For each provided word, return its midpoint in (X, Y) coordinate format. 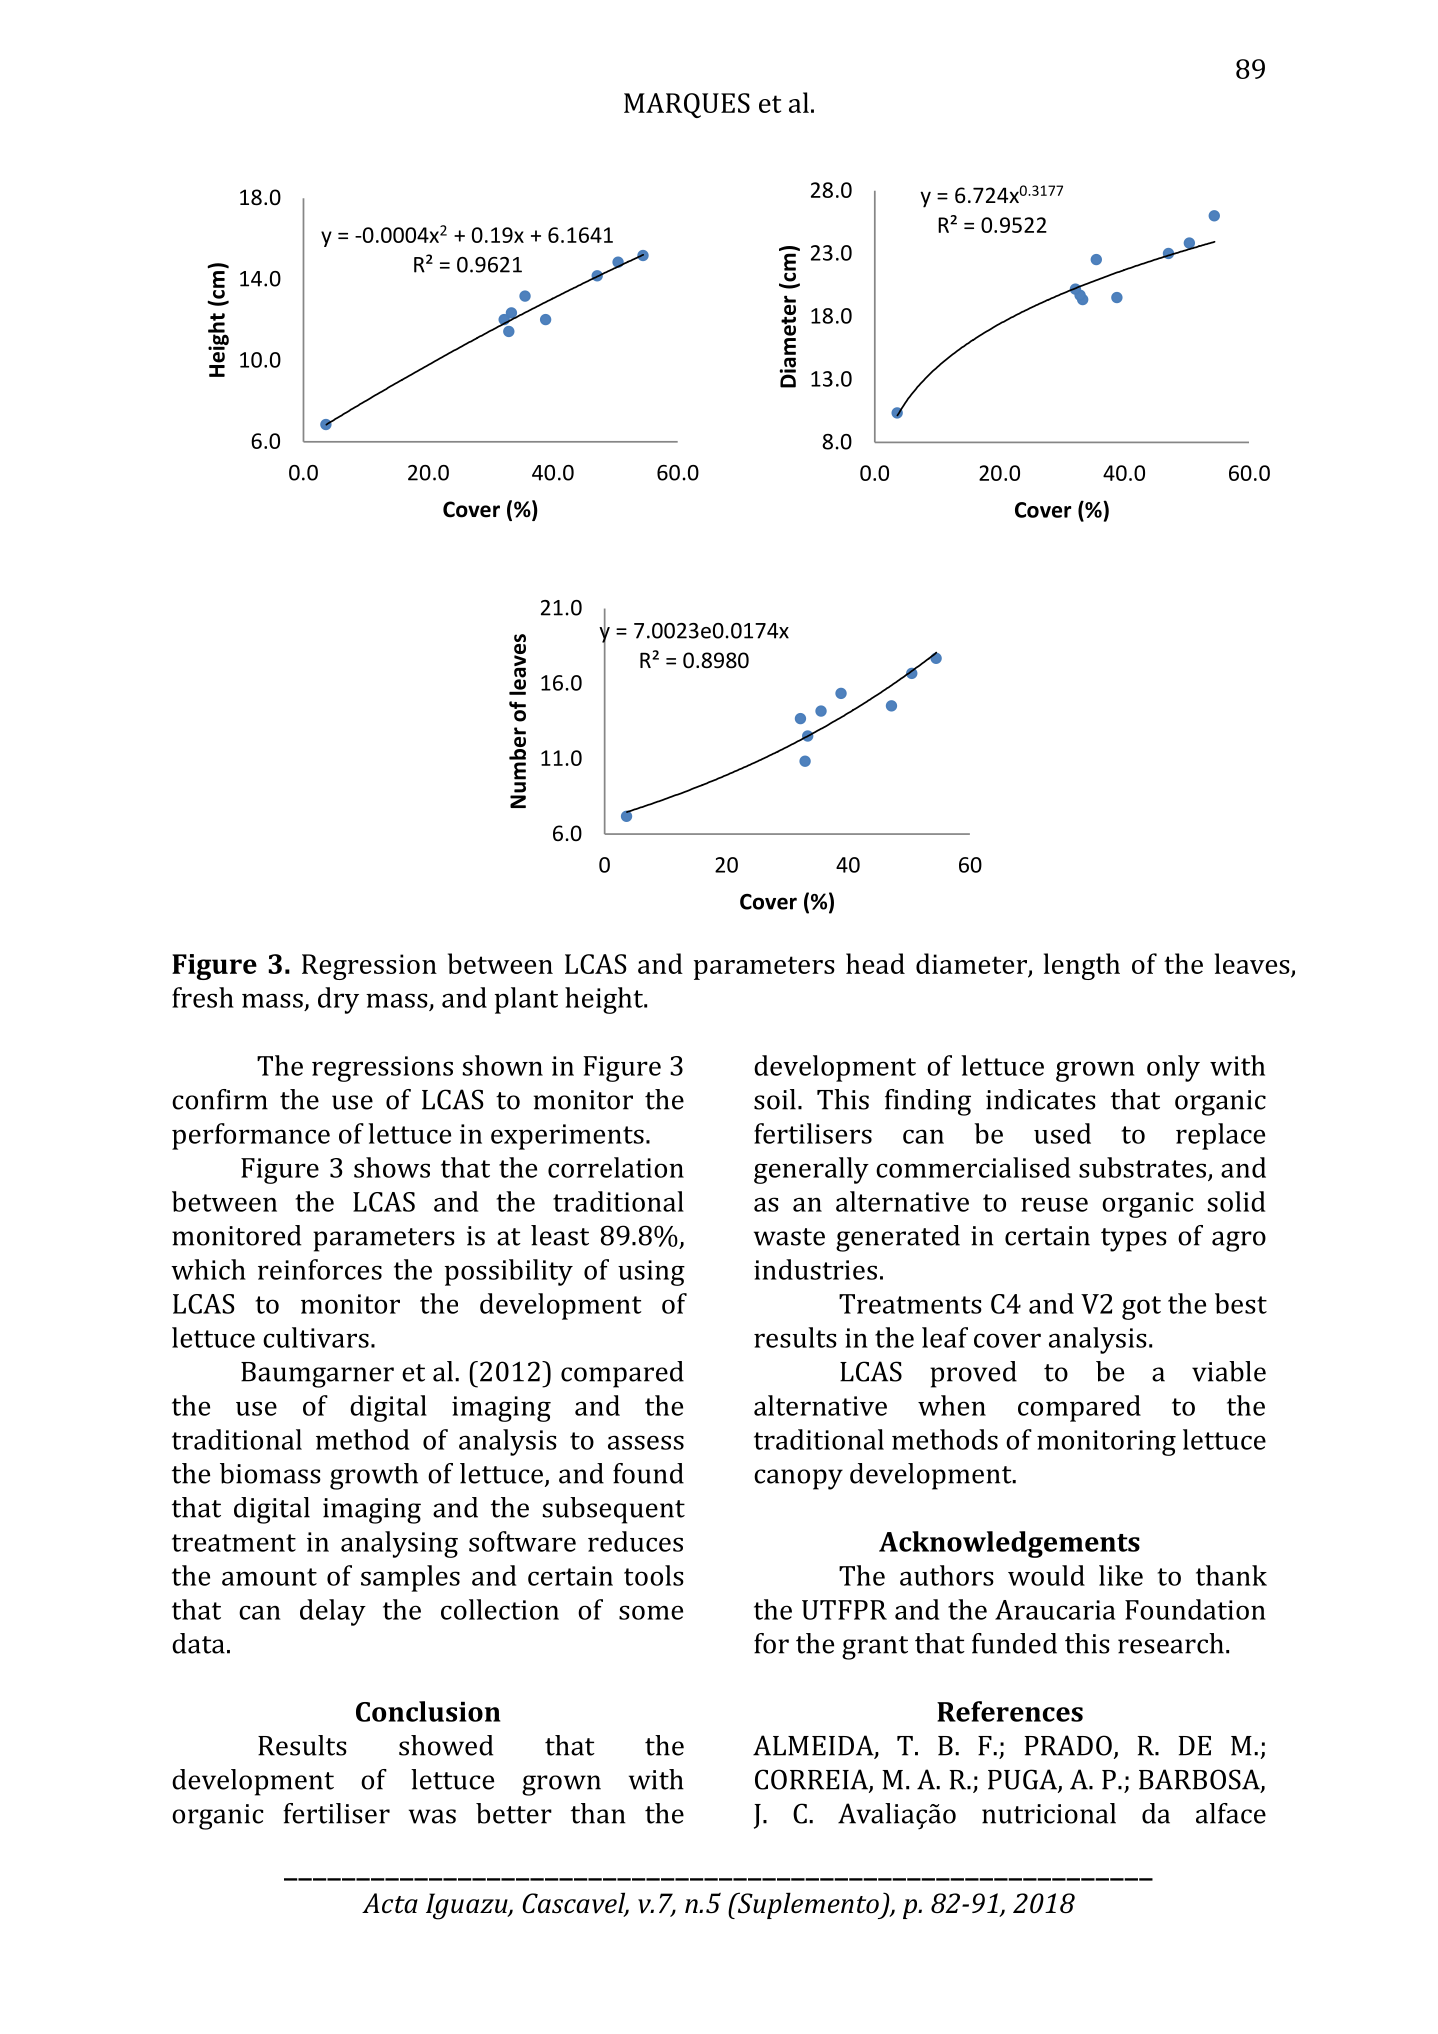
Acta (390, 1903)
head (875, 963)
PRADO (1068, 1745)
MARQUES (687, 105)
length (1082, 966)
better (514, 1813)
